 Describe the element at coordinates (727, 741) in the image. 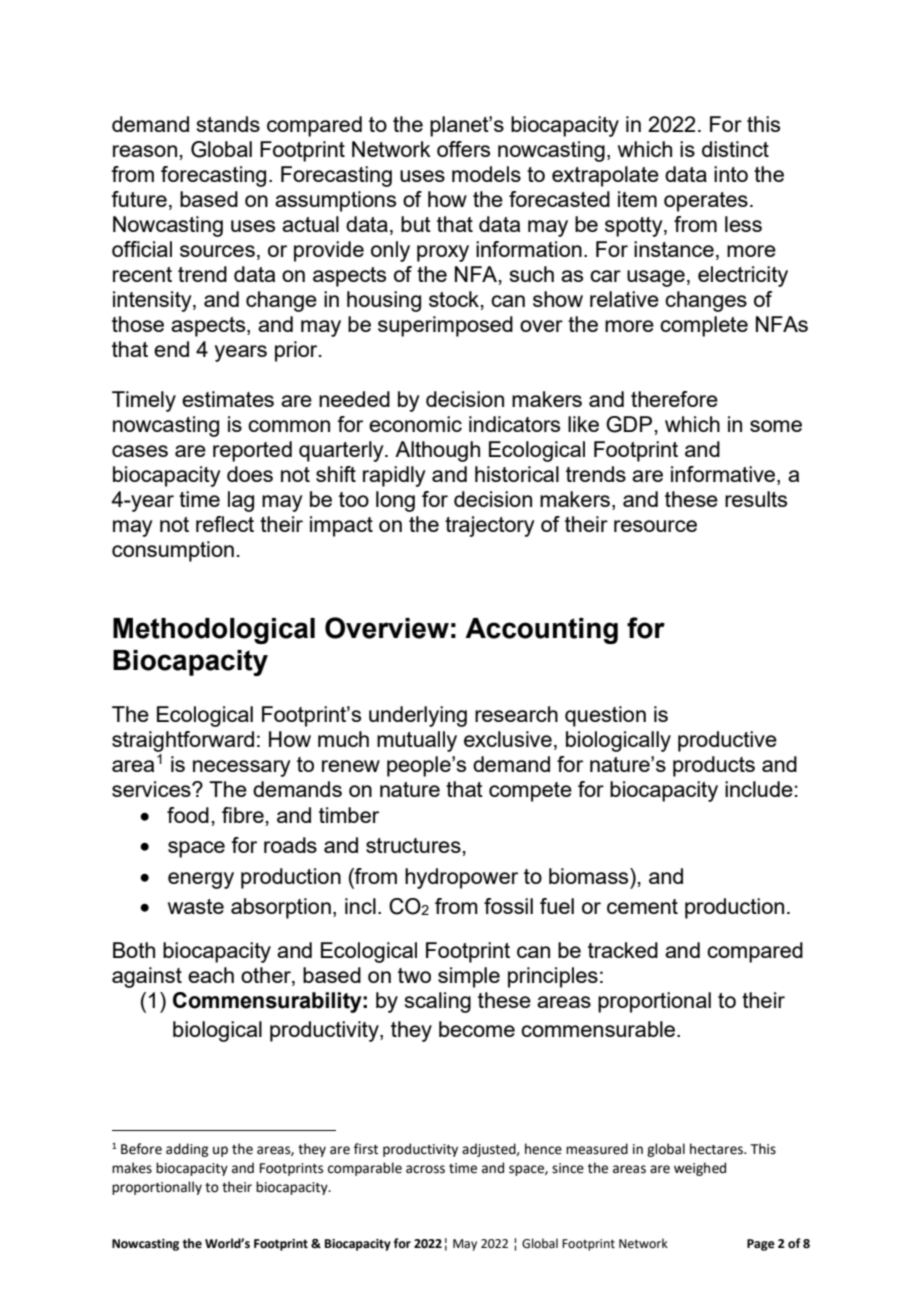

I see `productive` at that location.
